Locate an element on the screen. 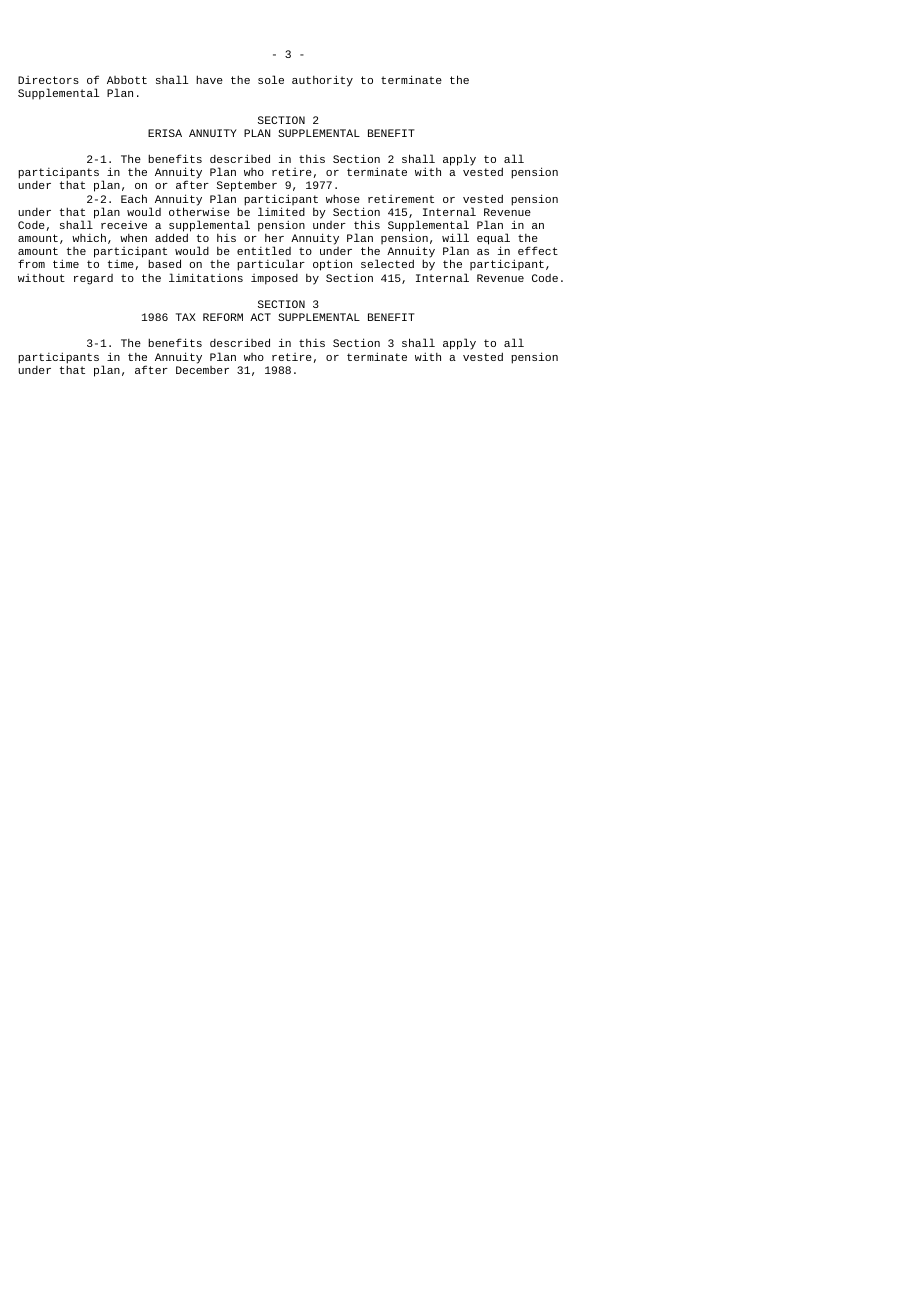 The image size is (924, 1308). authority is located at coordinates (322, 81).
